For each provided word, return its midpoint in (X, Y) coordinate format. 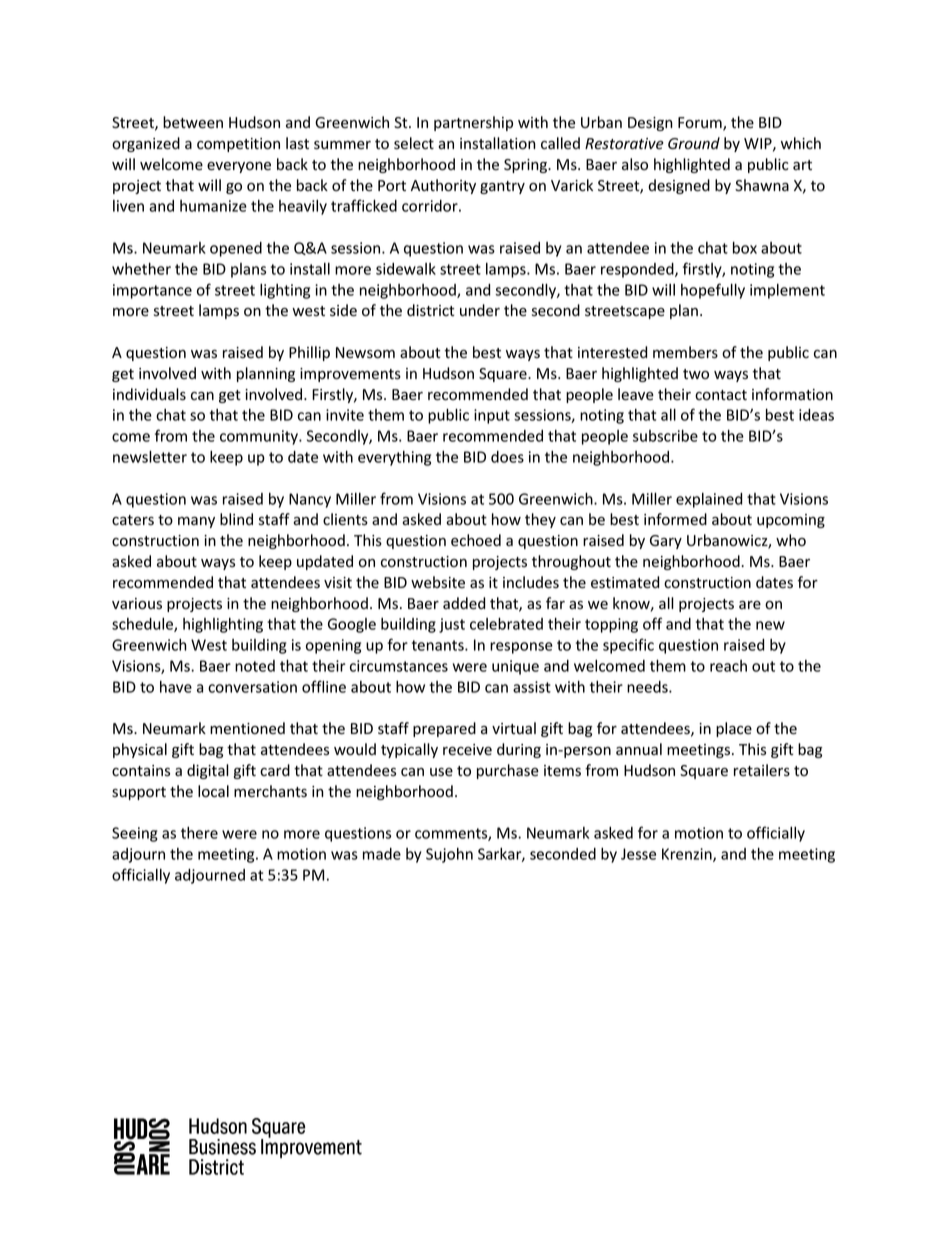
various (137, 604)
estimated (625, 582)
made (382, 854)
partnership (473, 123)
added (464, 603)
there (199, 833)
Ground (694, 143)
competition (238, 145)
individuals (149, 394)
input (492, 416)
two (696, 374)
